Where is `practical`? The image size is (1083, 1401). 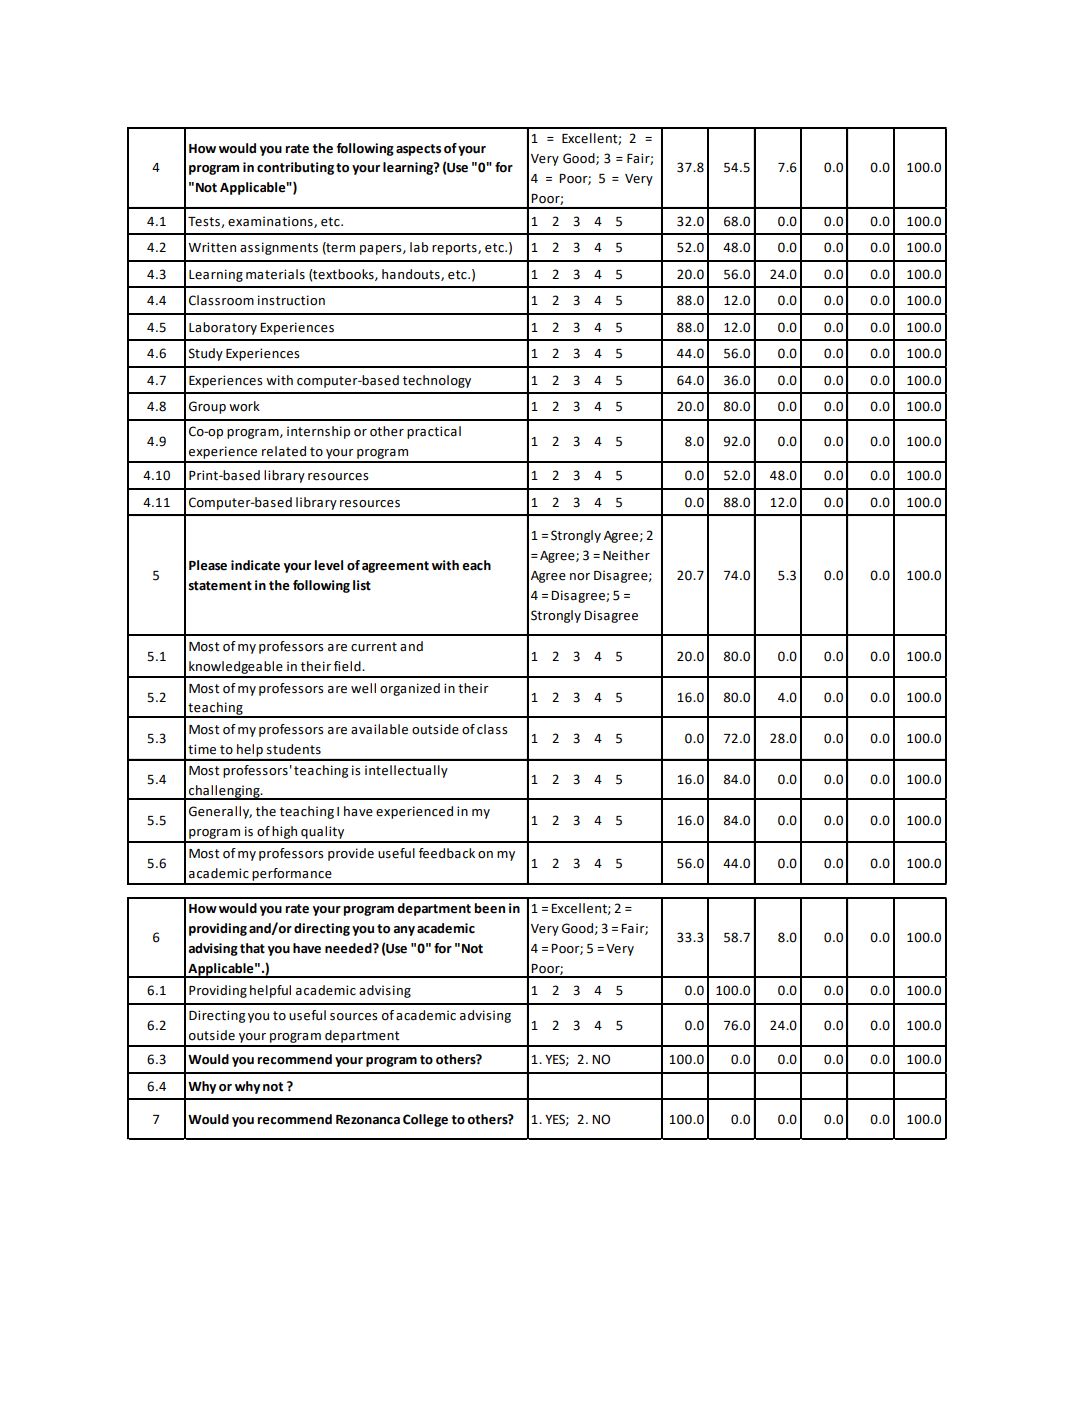
practical is located at coordinates (434, 432).
